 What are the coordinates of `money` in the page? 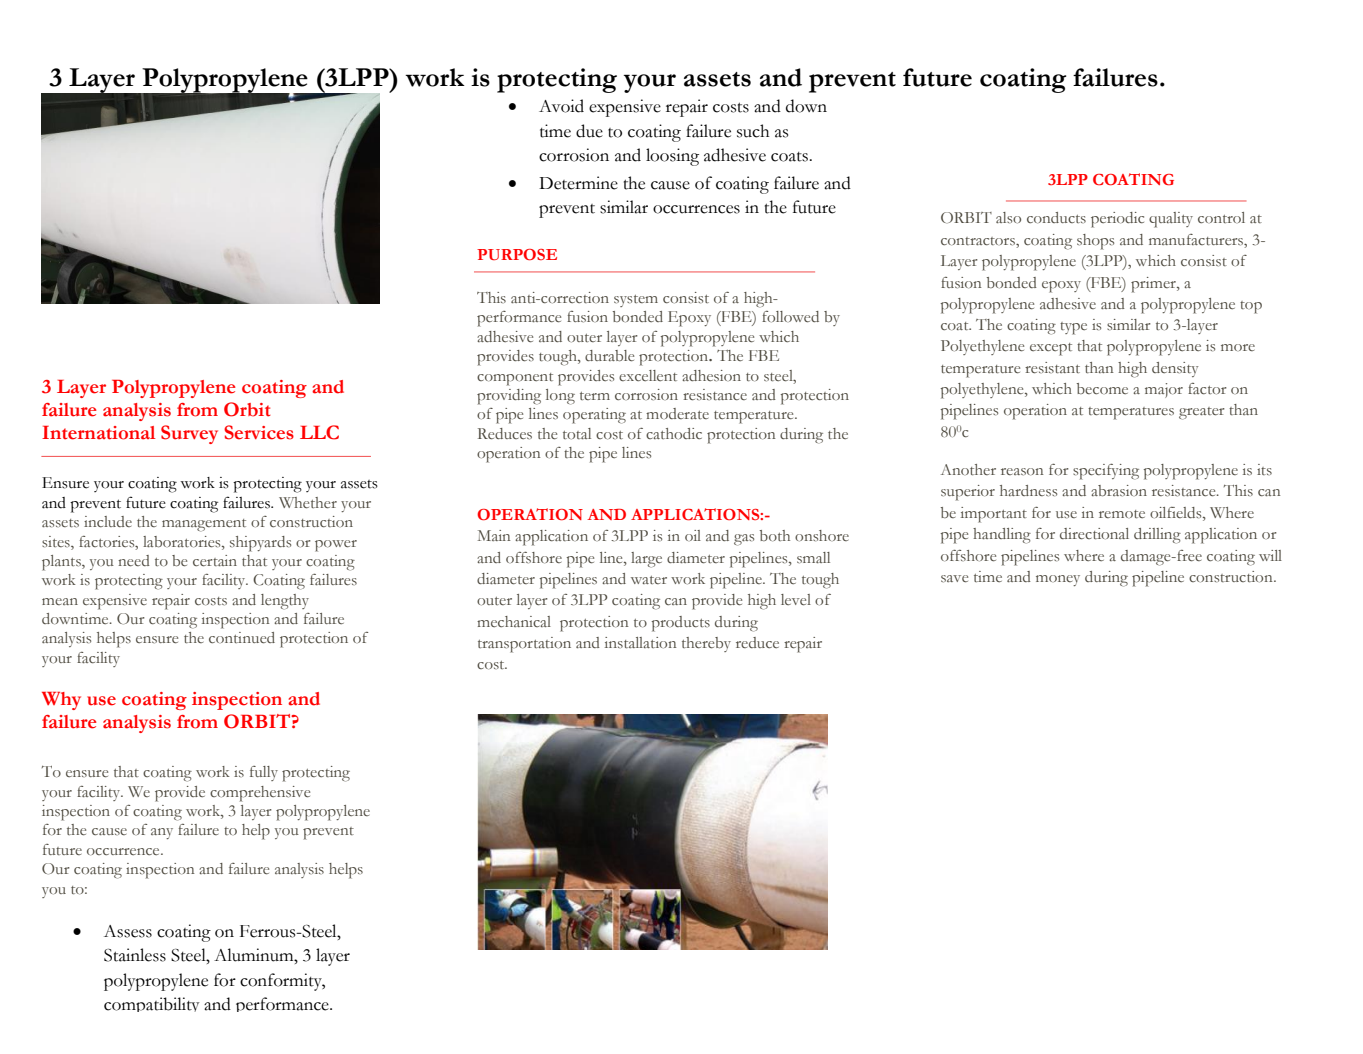 It's located at (1058, 580).
